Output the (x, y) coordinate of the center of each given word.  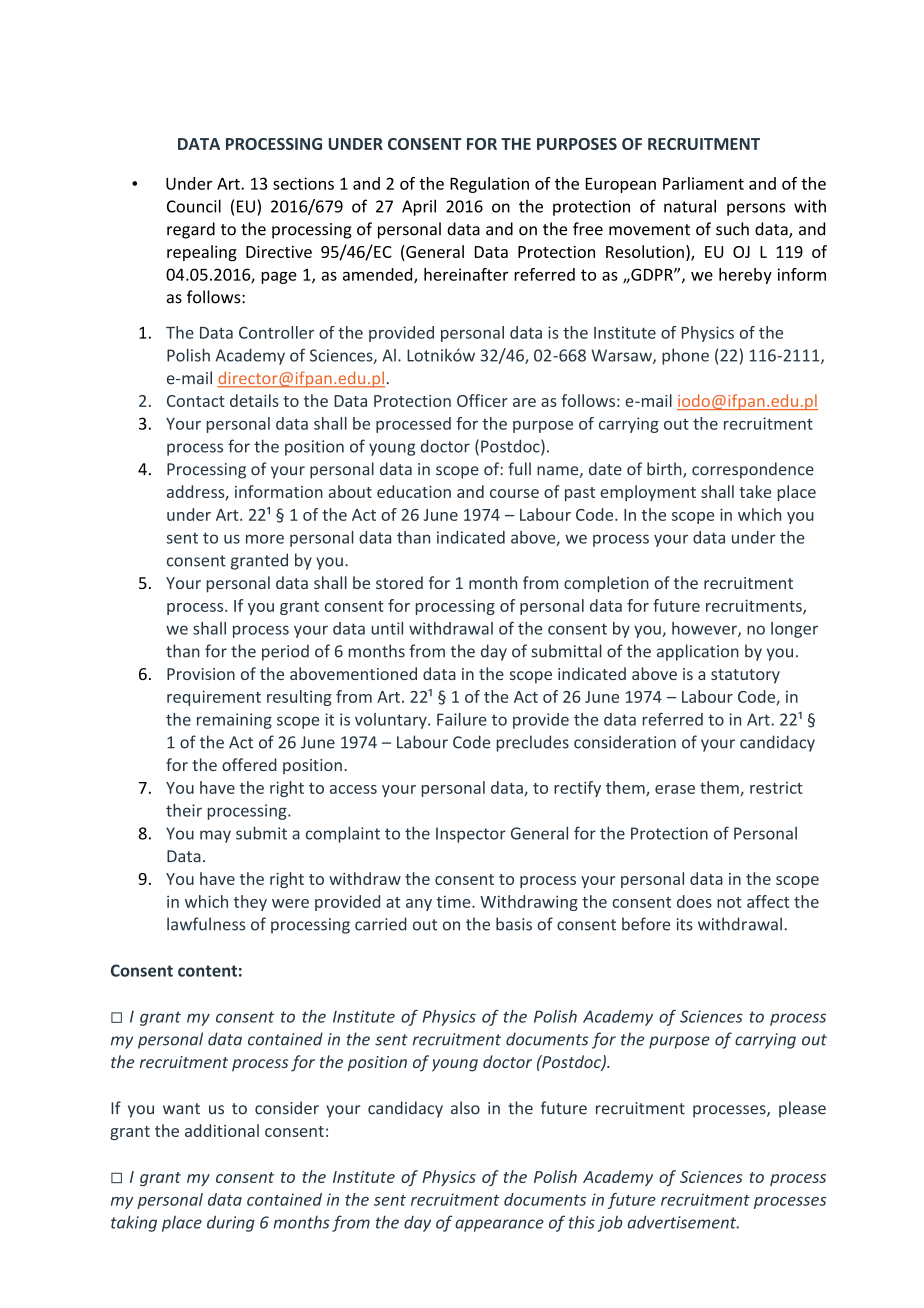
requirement (214, 698)
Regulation (489, 185)
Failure (462, 719)
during (231, 1223)
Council (194, 206)
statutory (745, 676)
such (732, 229)
